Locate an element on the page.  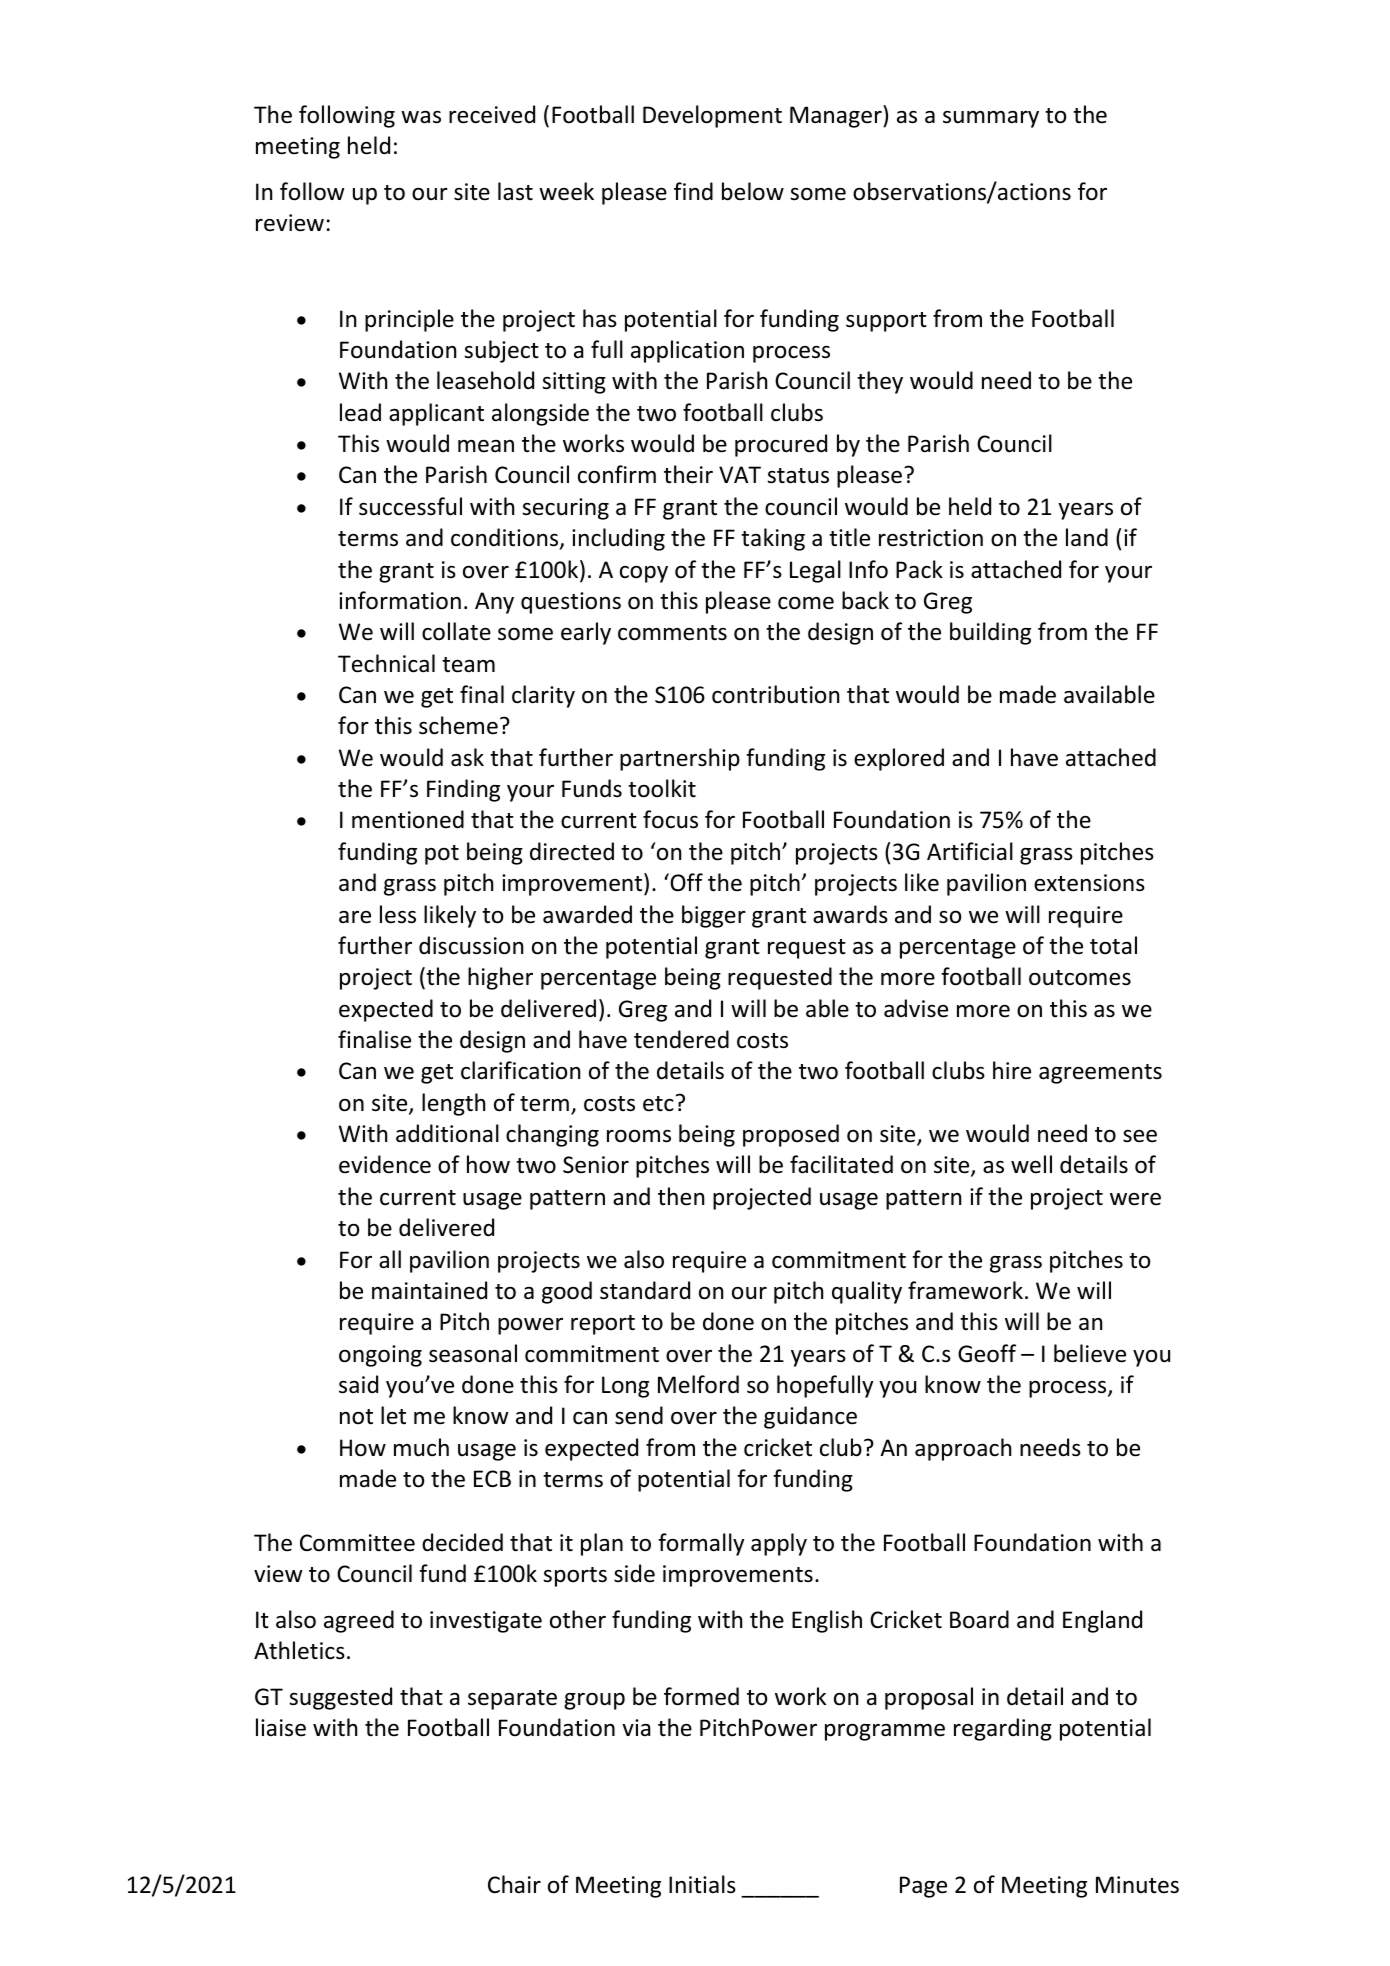
tendered is located at coordinates (681, 1039).
